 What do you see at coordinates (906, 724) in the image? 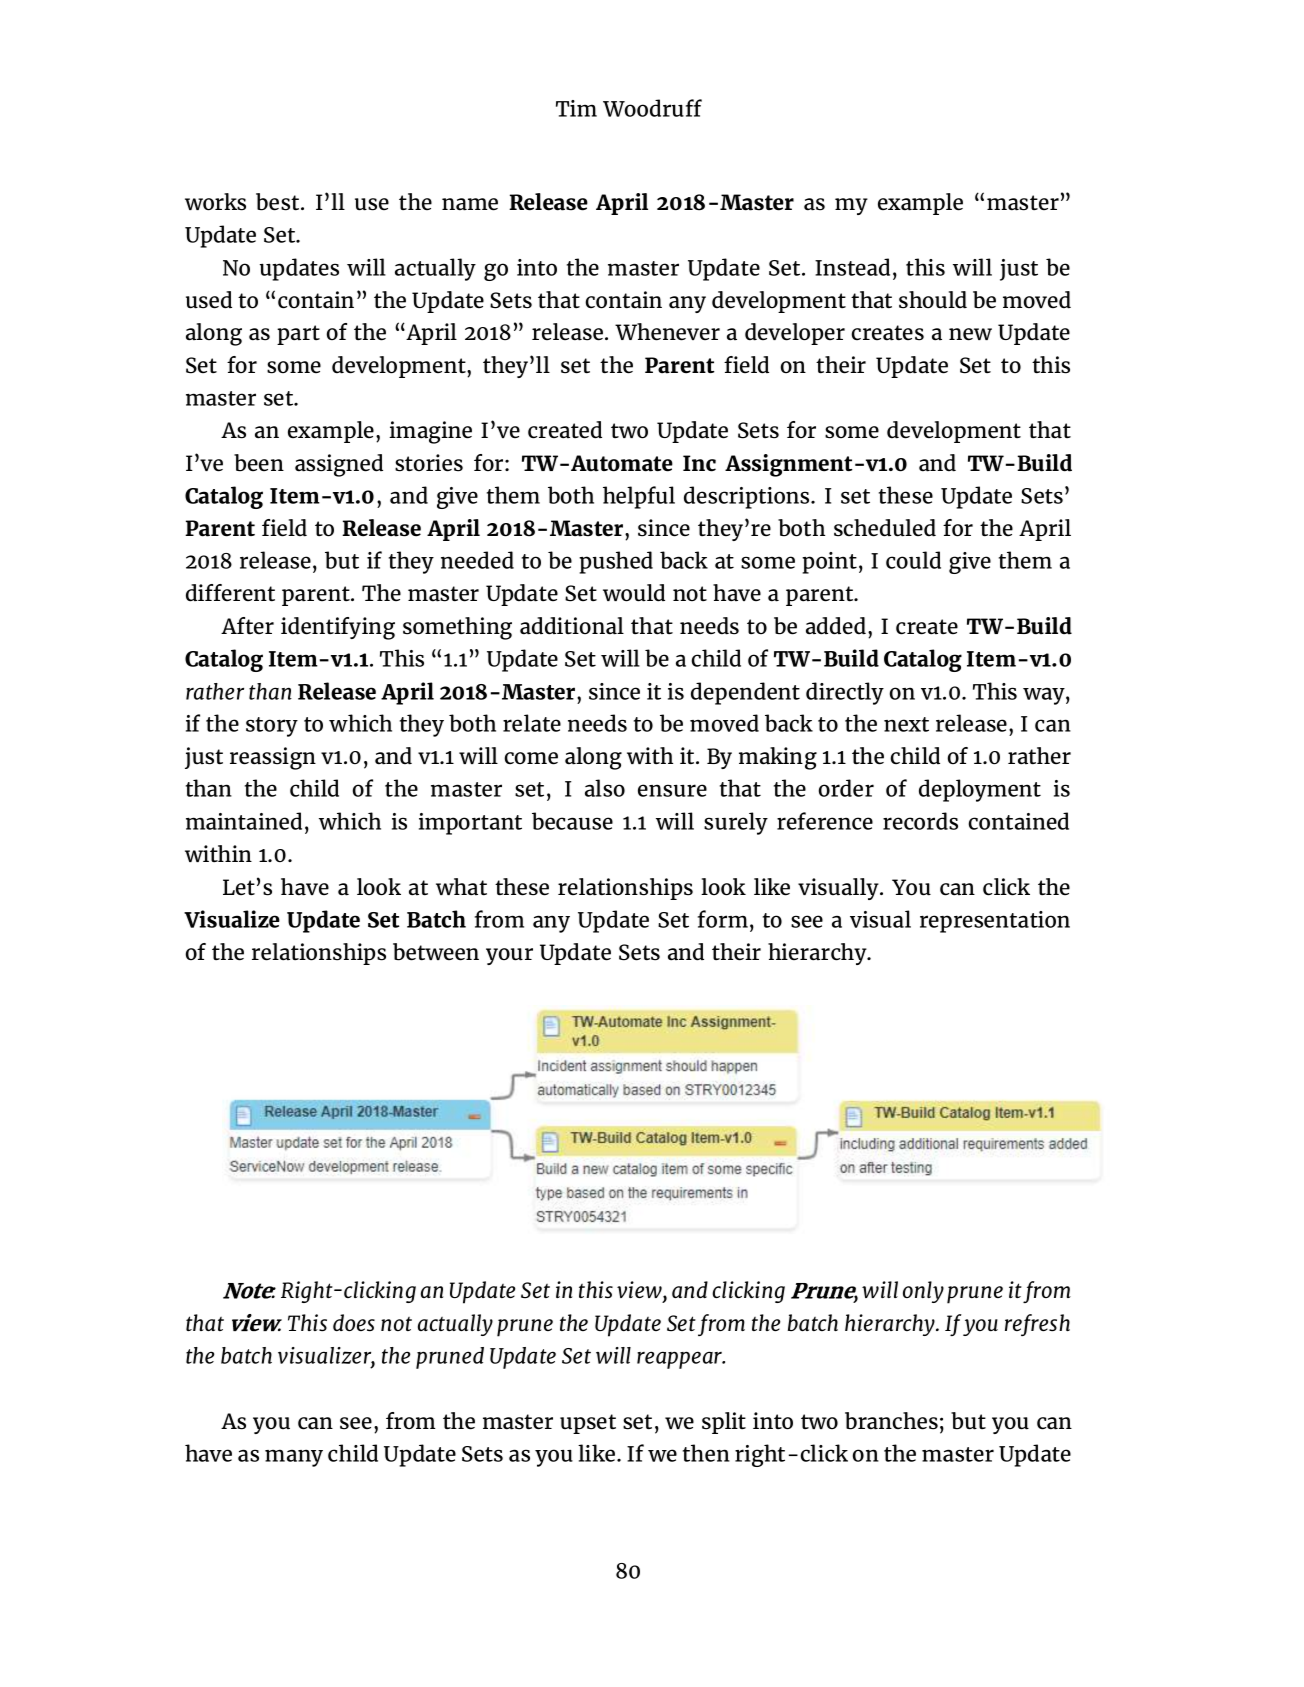
I see `next` at bounding box center [906, 724].
